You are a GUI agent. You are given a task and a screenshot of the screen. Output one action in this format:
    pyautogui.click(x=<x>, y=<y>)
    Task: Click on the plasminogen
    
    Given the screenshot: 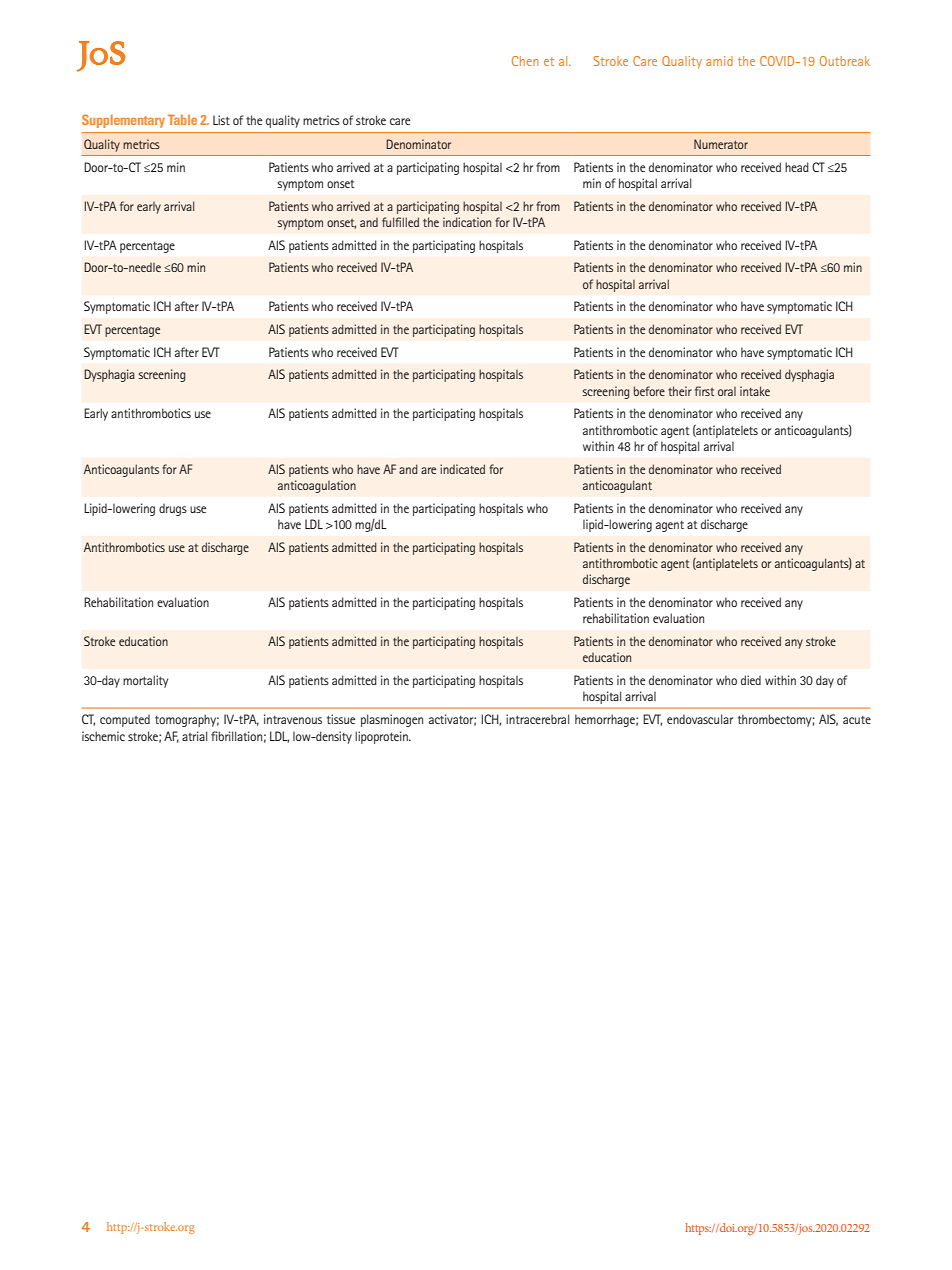 What is the action you would take?
    pyautogui.click(x=392, y=720)
